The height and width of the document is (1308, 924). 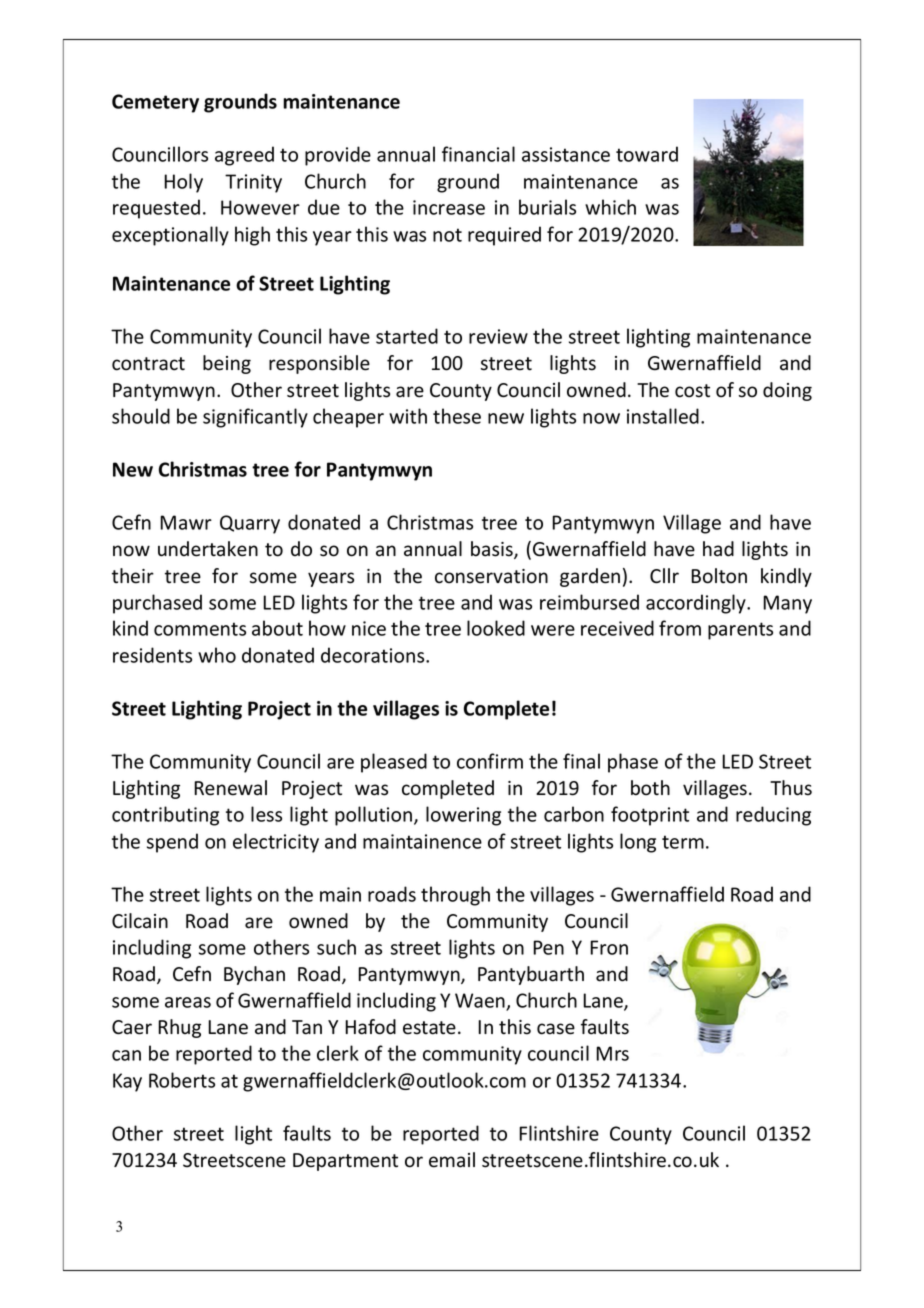 I want to click on through, so click(x=455, y=896).
